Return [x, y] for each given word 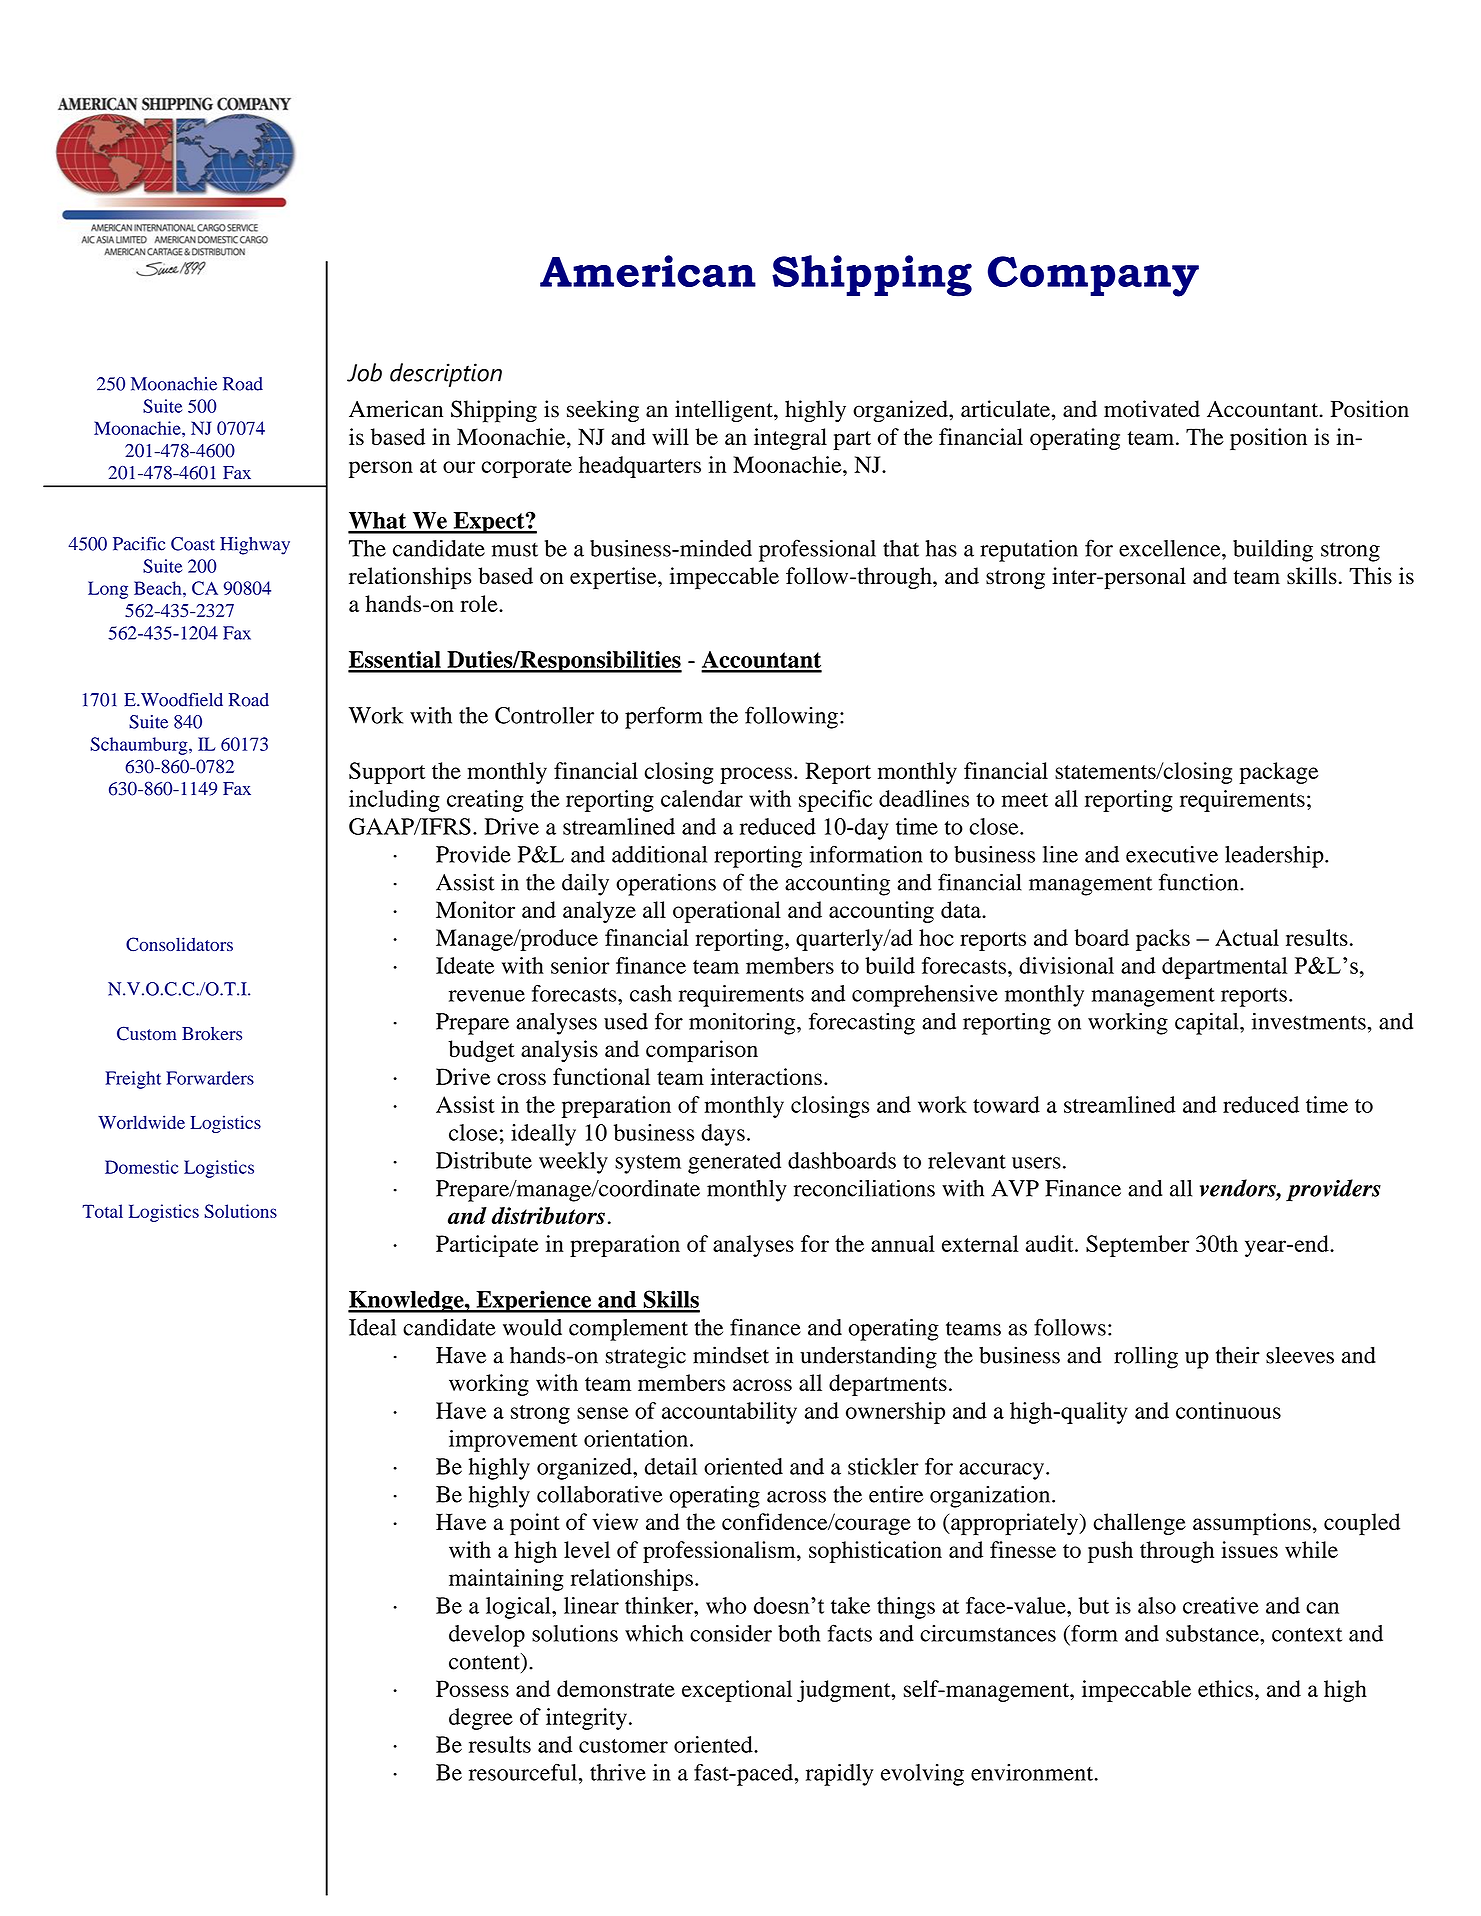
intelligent [725, 411]
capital [1208, 1024]
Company [1093, 276]
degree [481, 1719]
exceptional [737, 1691]
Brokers [212, 1034]
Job [364, 372]
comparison [702, 1051]
